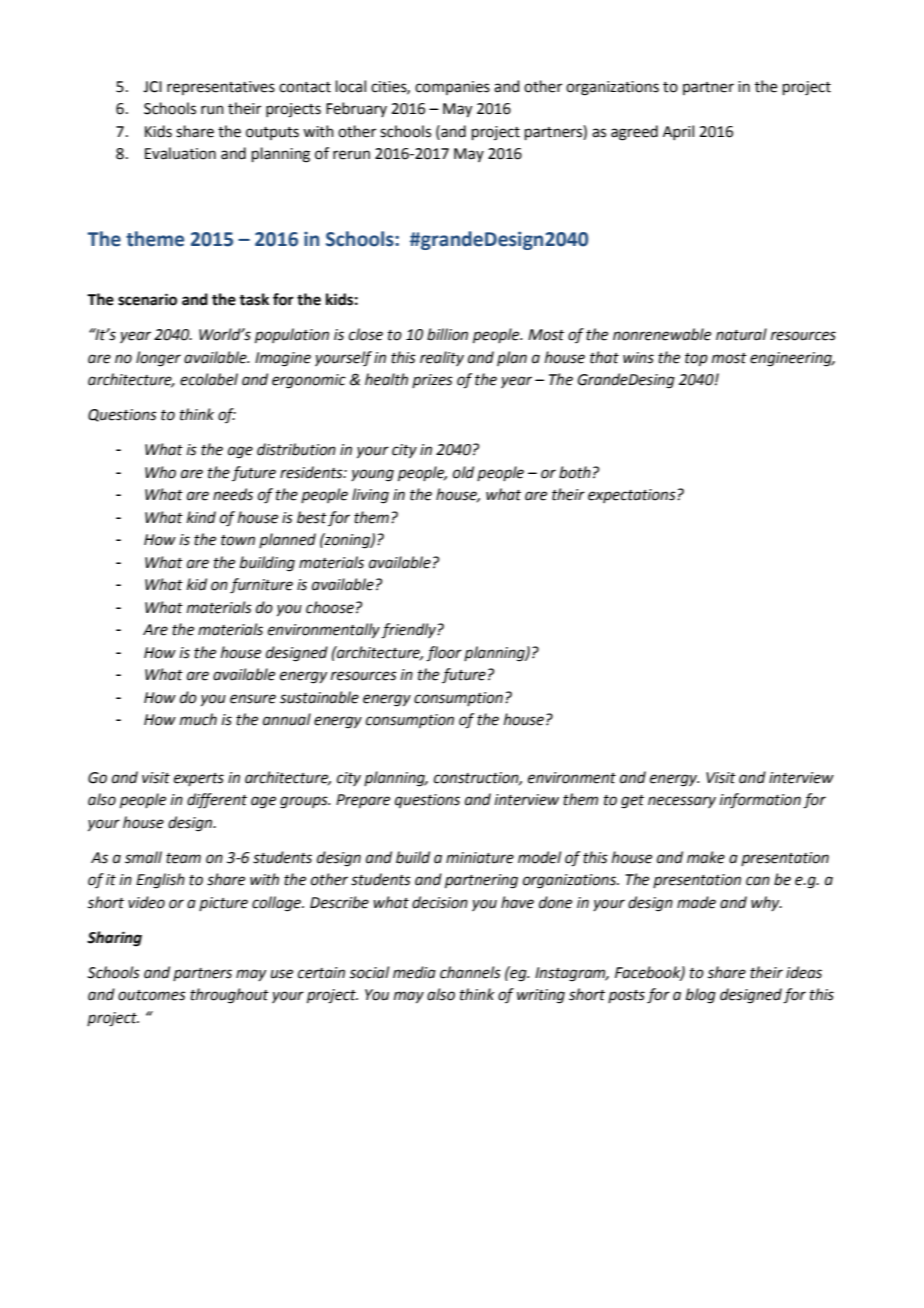 Image resolution: width=924 pixels, height=1308 pixels. Describe the element at coordinates (201, 517) in the screenshot. I see `kind` at that location.
